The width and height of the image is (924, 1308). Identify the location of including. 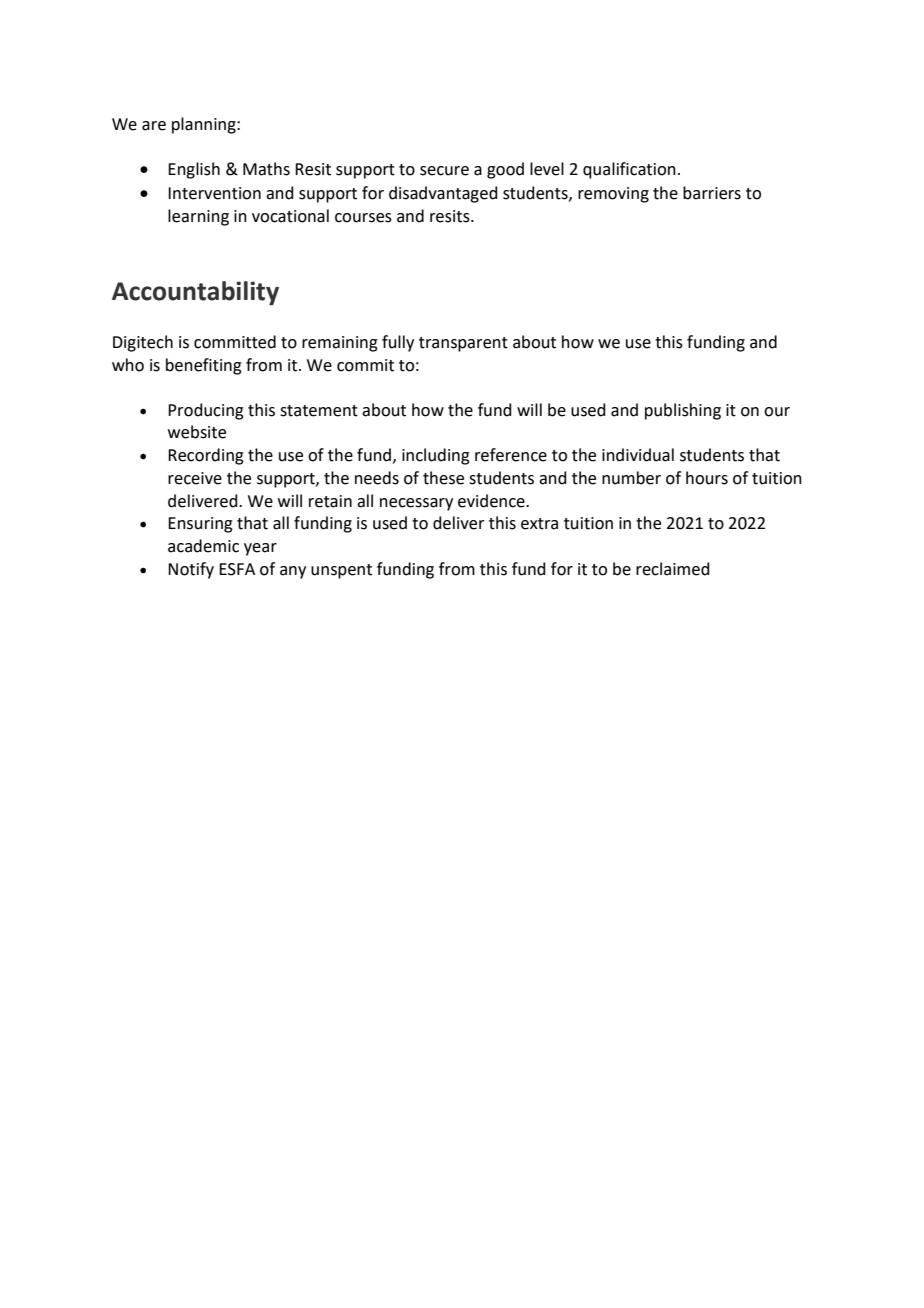
(436, 456).
